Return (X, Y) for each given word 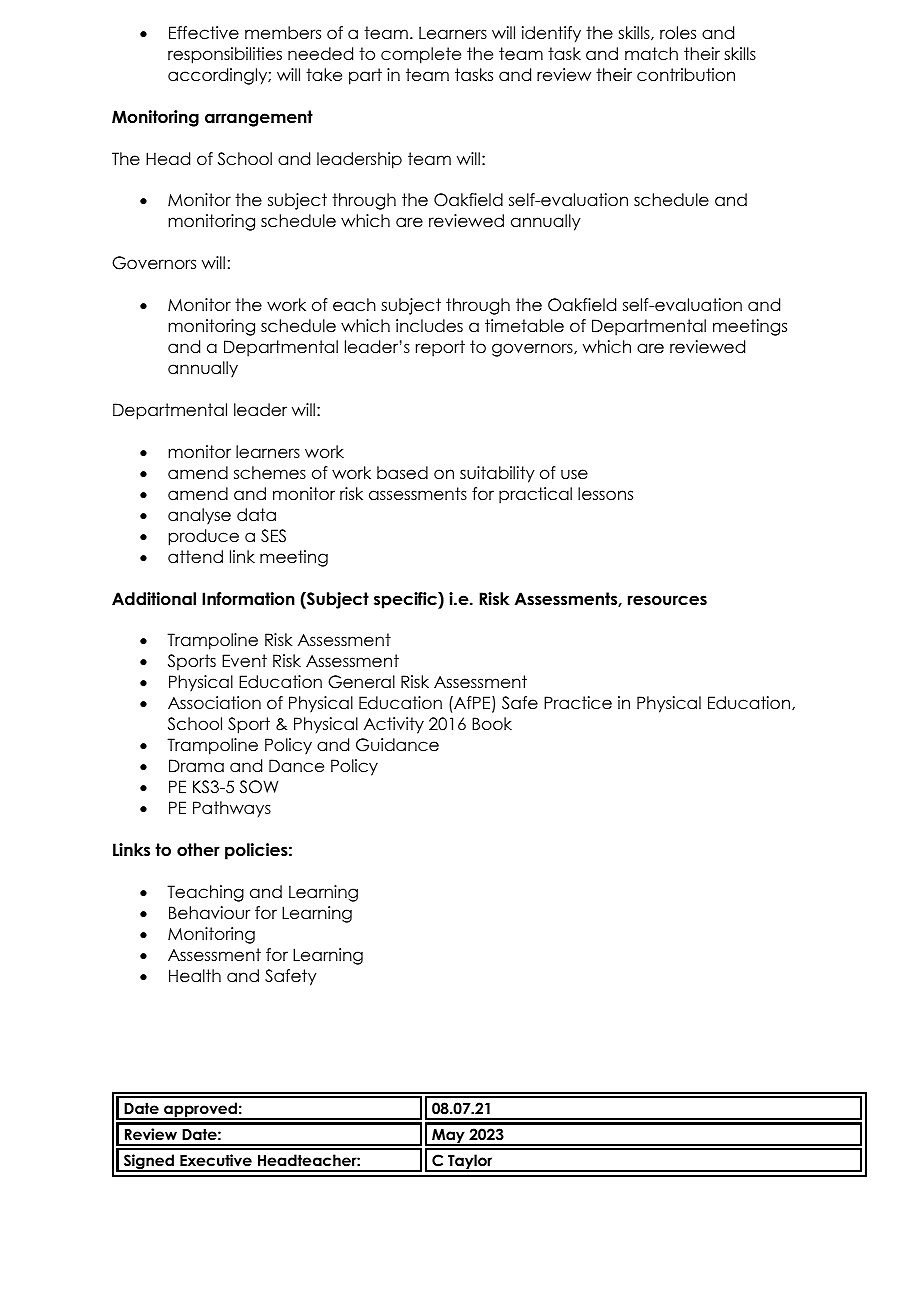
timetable (524, 326)
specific (406, 600)
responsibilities (225, 55)
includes (429, 326)
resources (667, 600)
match (651, 54)
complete (421, 55)
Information (248, 599)
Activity (394, 725)
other (198, 850)
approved (200, 1111)
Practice (578, 703)
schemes (270, 473)
